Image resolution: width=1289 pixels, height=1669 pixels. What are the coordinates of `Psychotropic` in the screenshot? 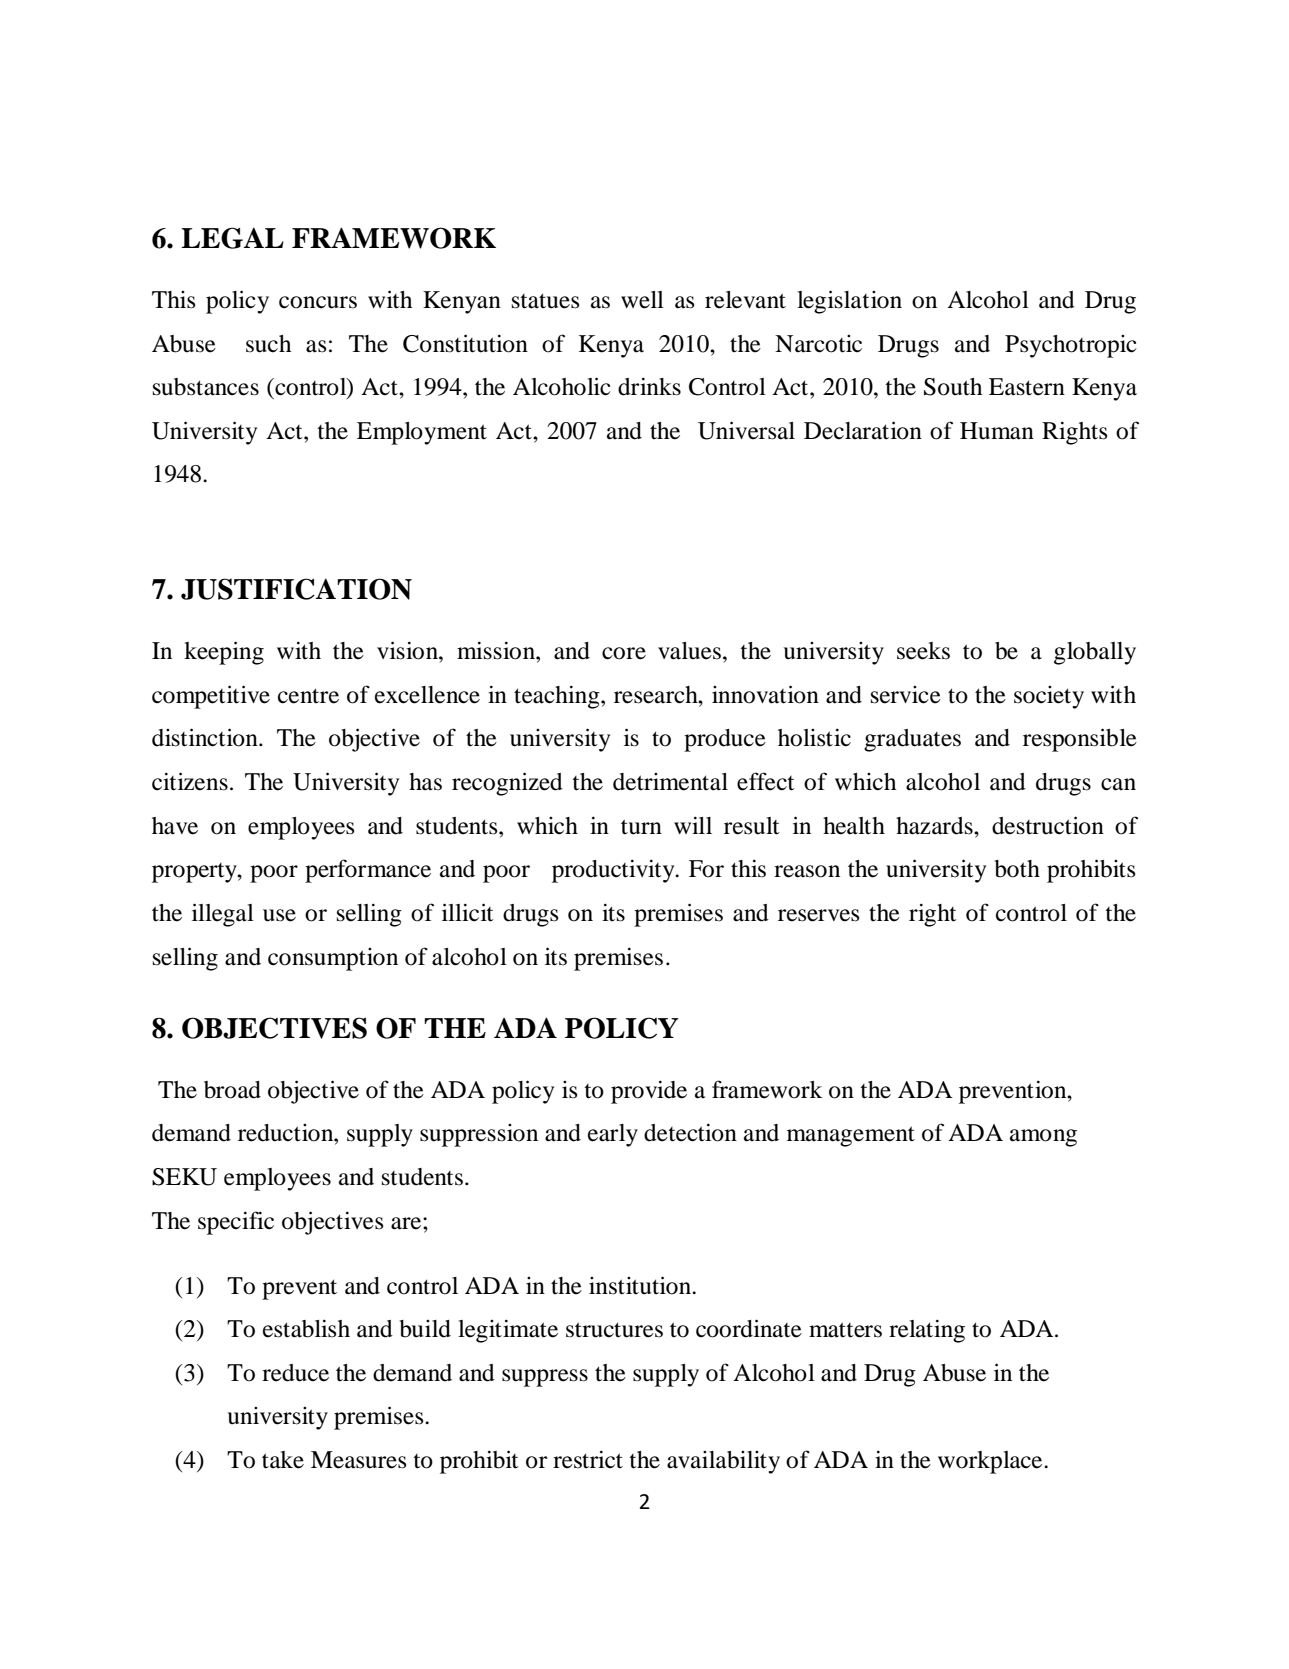 It's located at (1071, 346).
